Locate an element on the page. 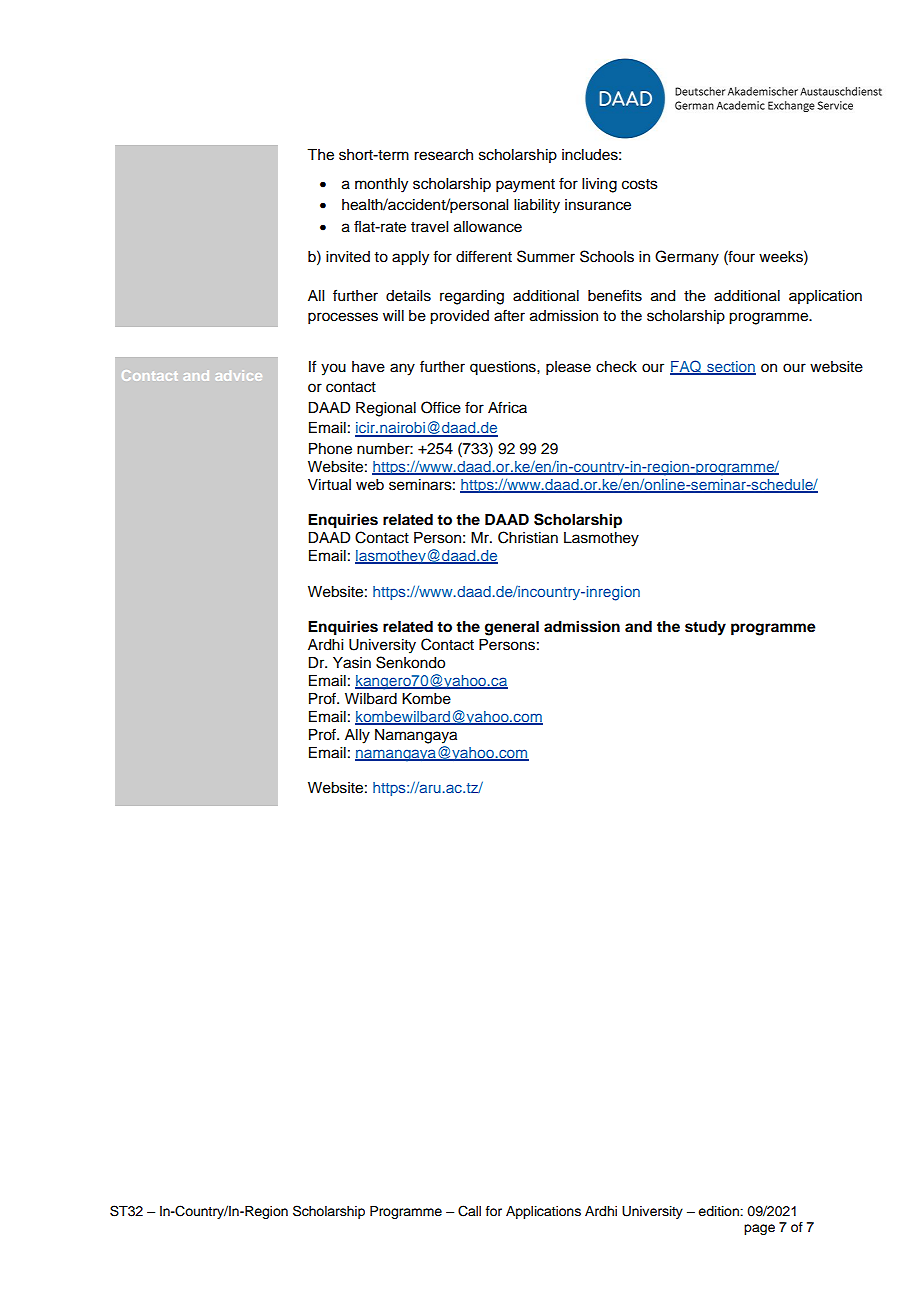  Christian is located at coordinates (528, 537).
